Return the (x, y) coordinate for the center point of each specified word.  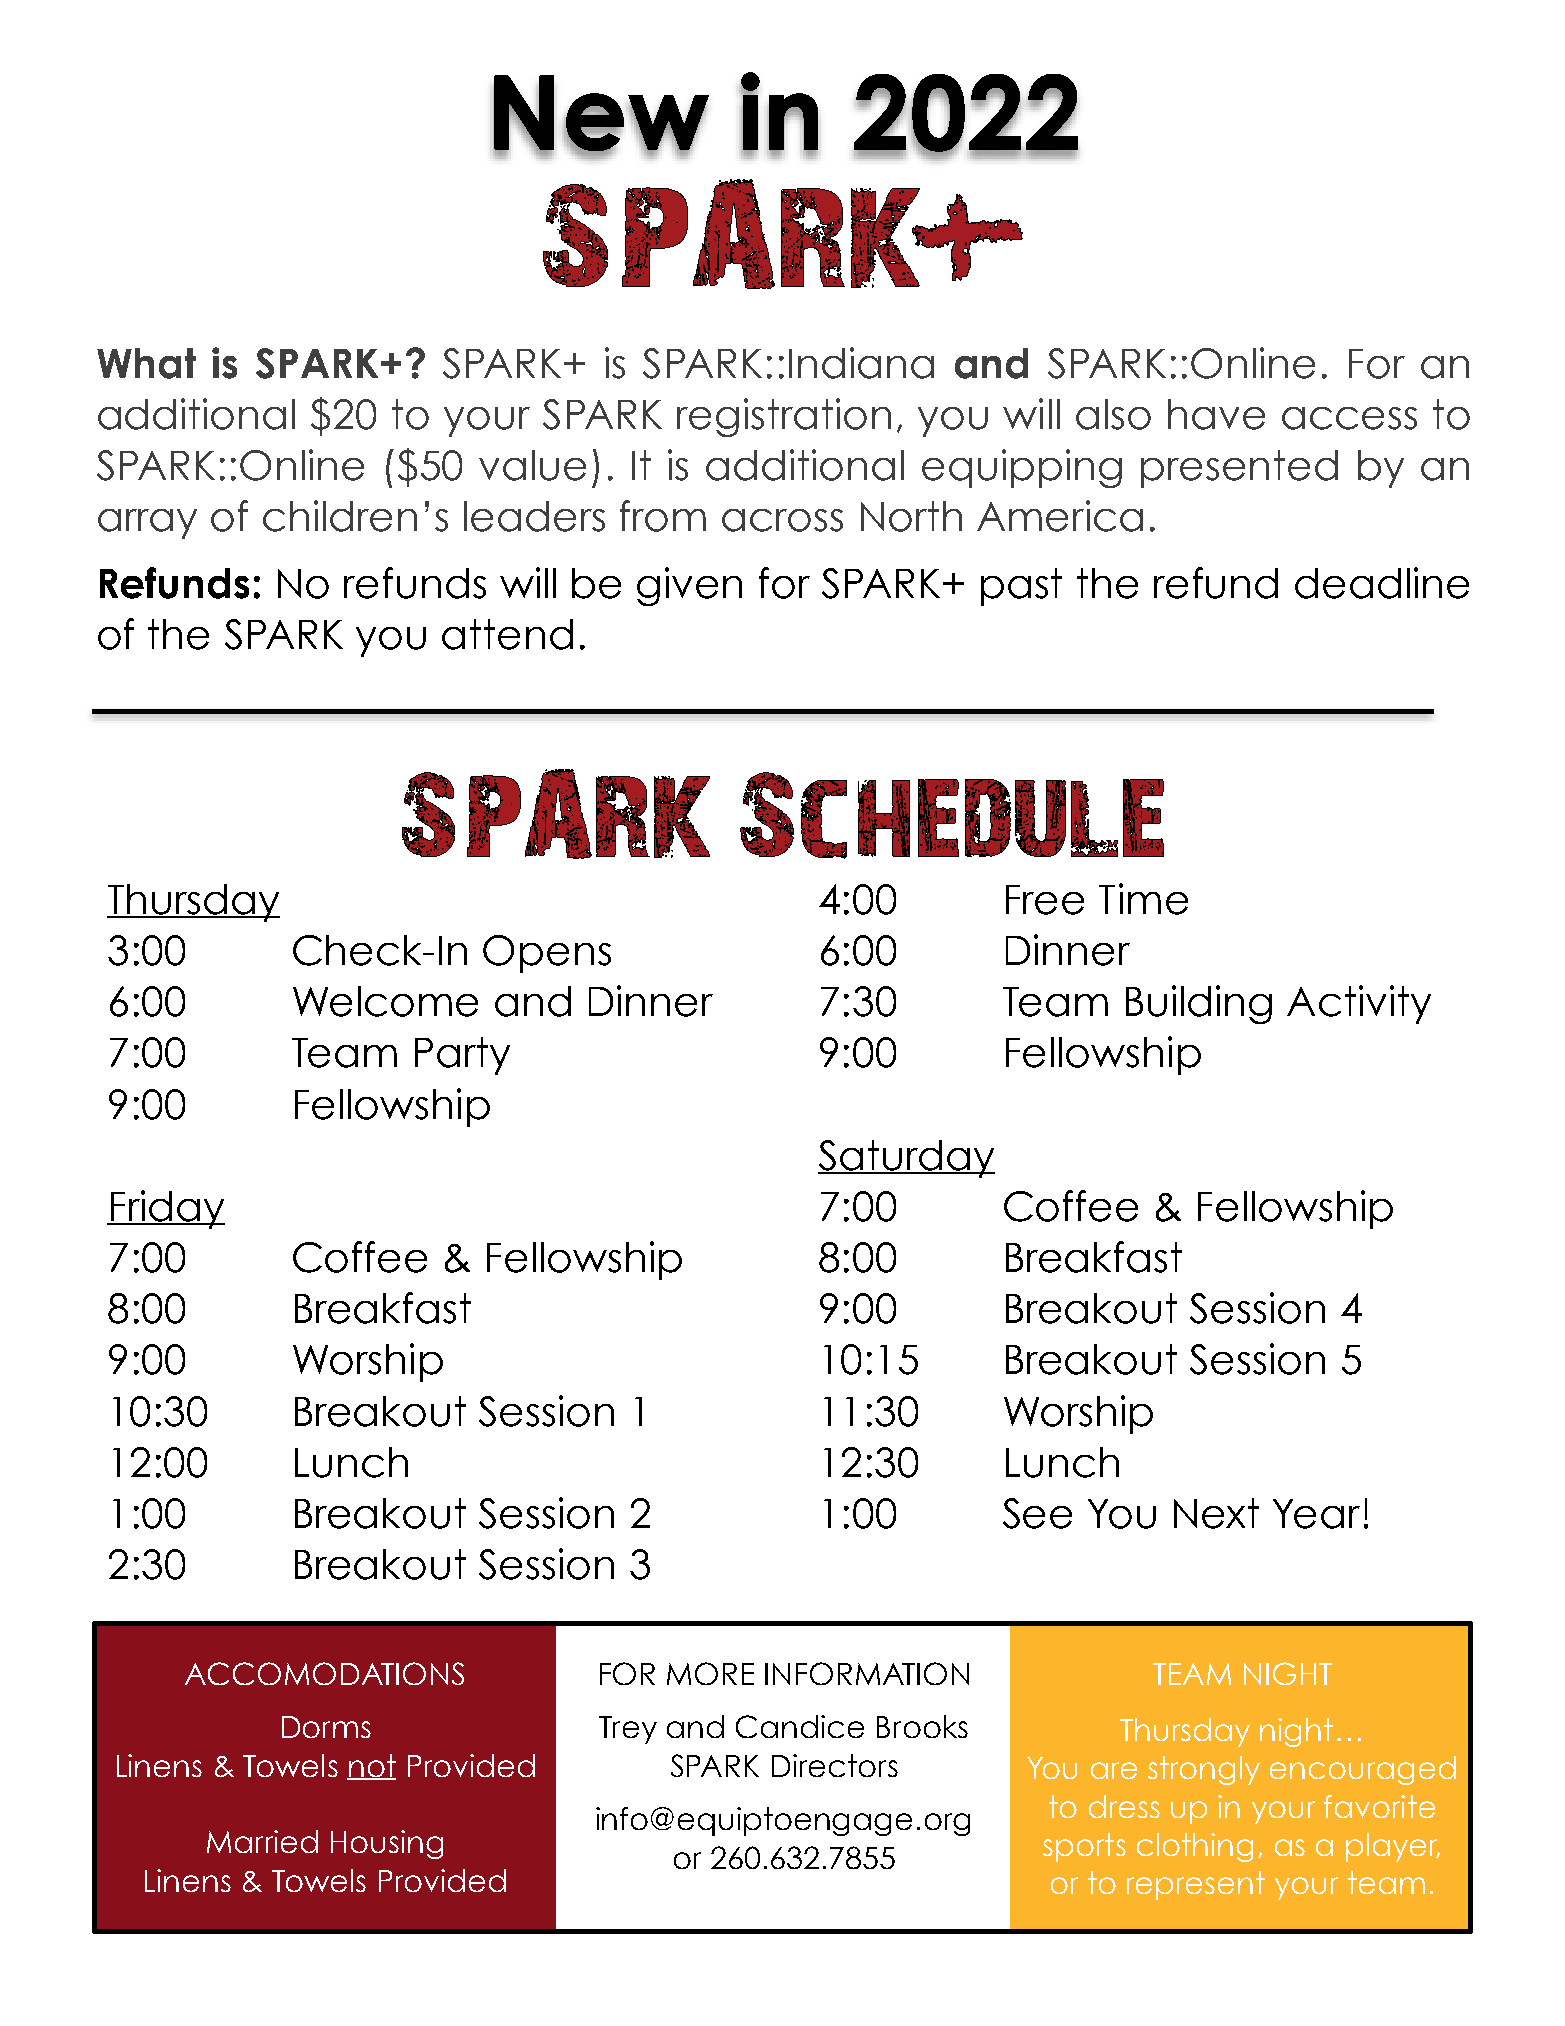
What (146, 363)
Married (262, 1841)
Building (1199, 1004)
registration (784, 417)
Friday (166, 1209)
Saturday (906, 1159)
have (1216, 414)
